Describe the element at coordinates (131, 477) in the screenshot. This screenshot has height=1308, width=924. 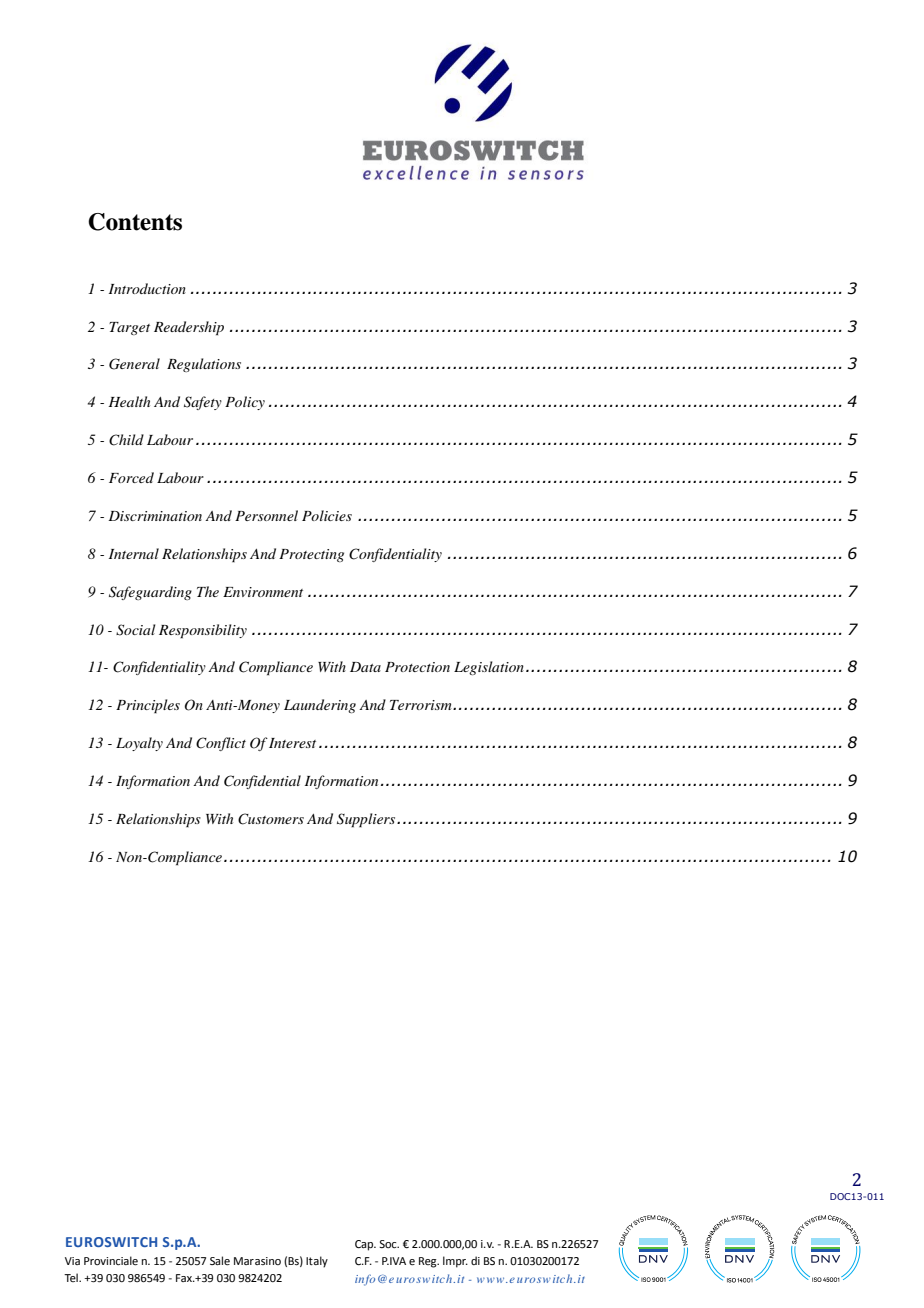
I see `Forced` at that location.
